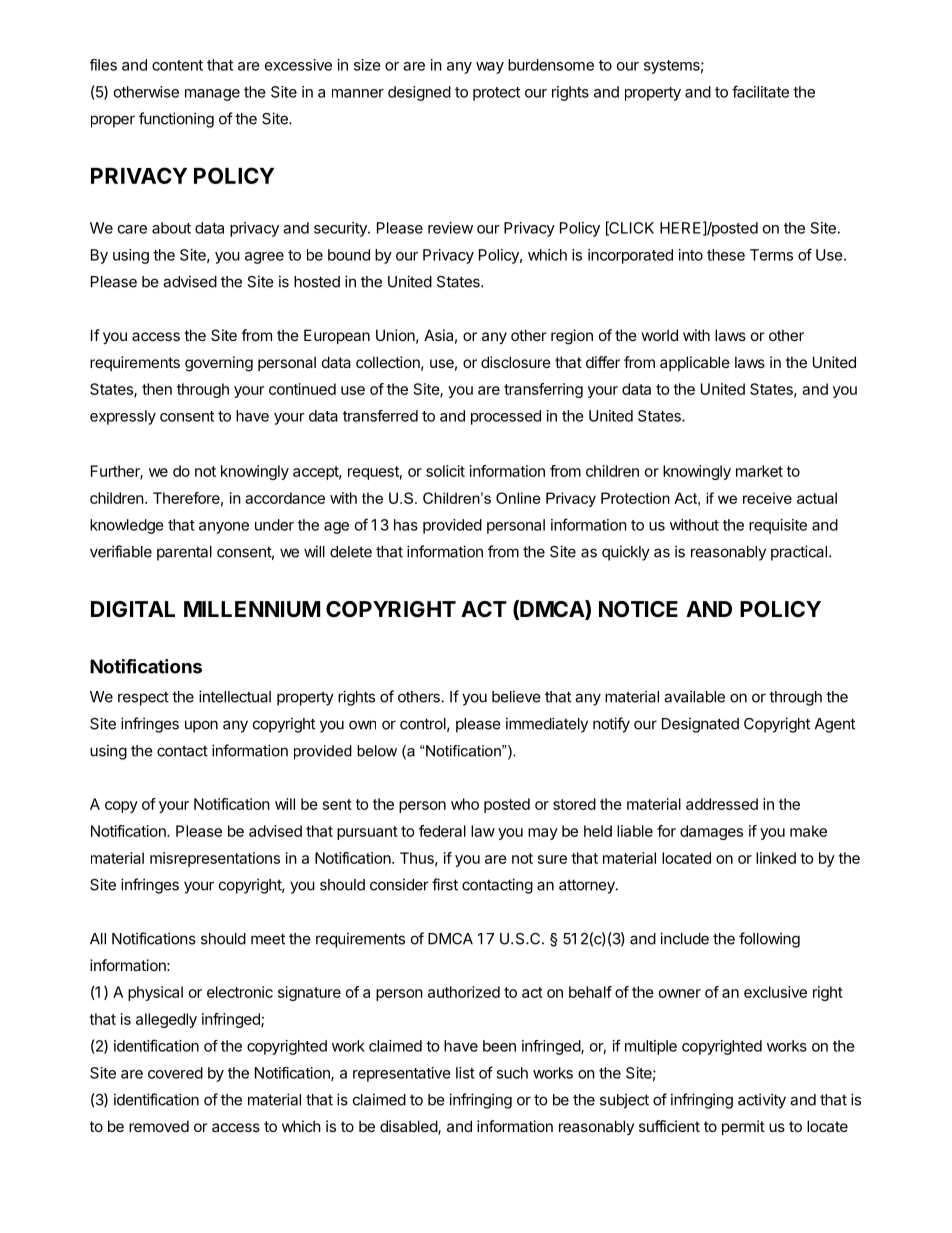 The width and height of the screenshot is (952, 1233). What do you see at coordinates (726, 255) in the screenshot?
I see `these` at bounding box center [726, 255].
